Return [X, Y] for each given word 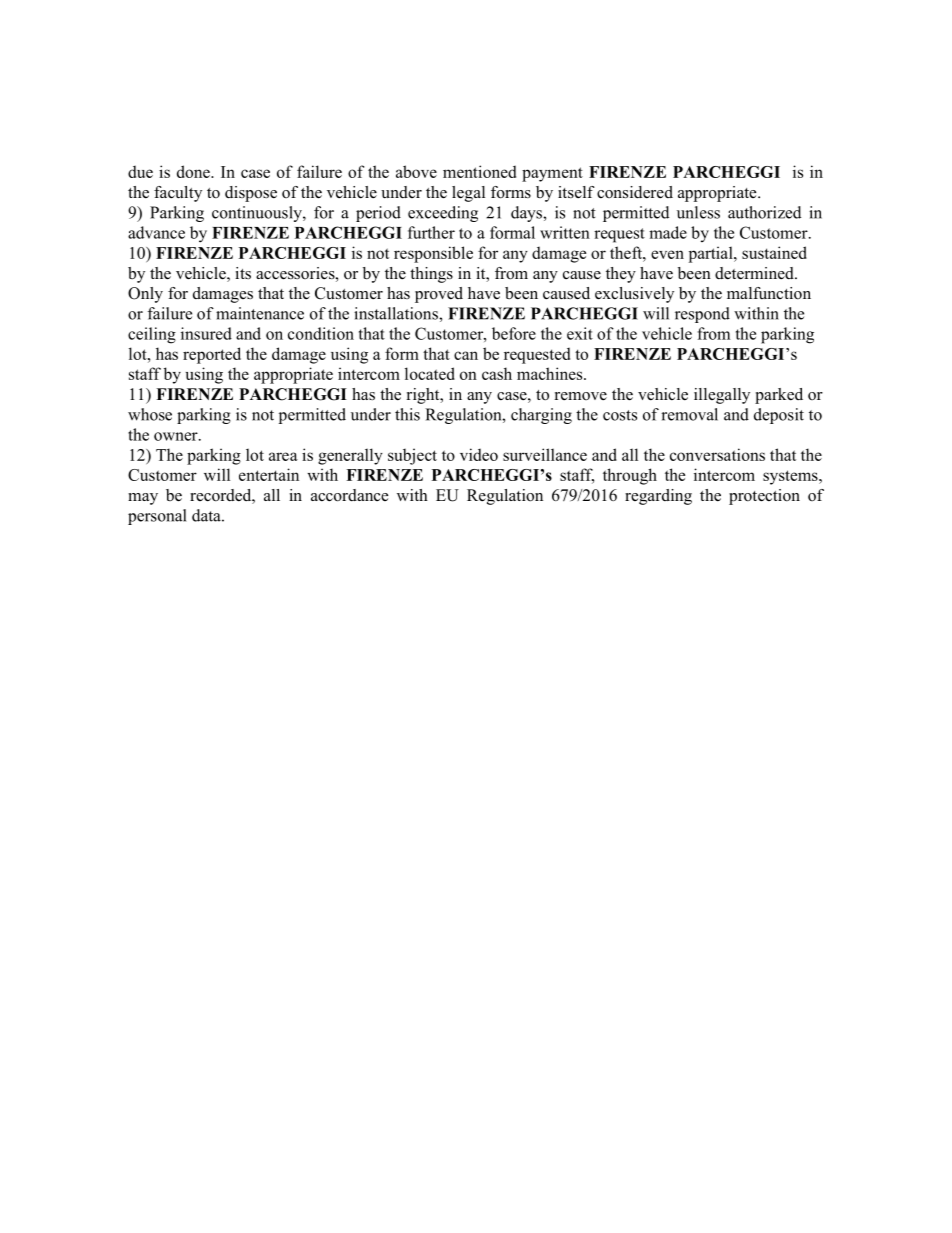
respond [702, 315]
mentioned [479, 171]
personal [157, 517]
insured [206, 333]
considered [635, 192]
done [194, 171]
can [466, 355]
